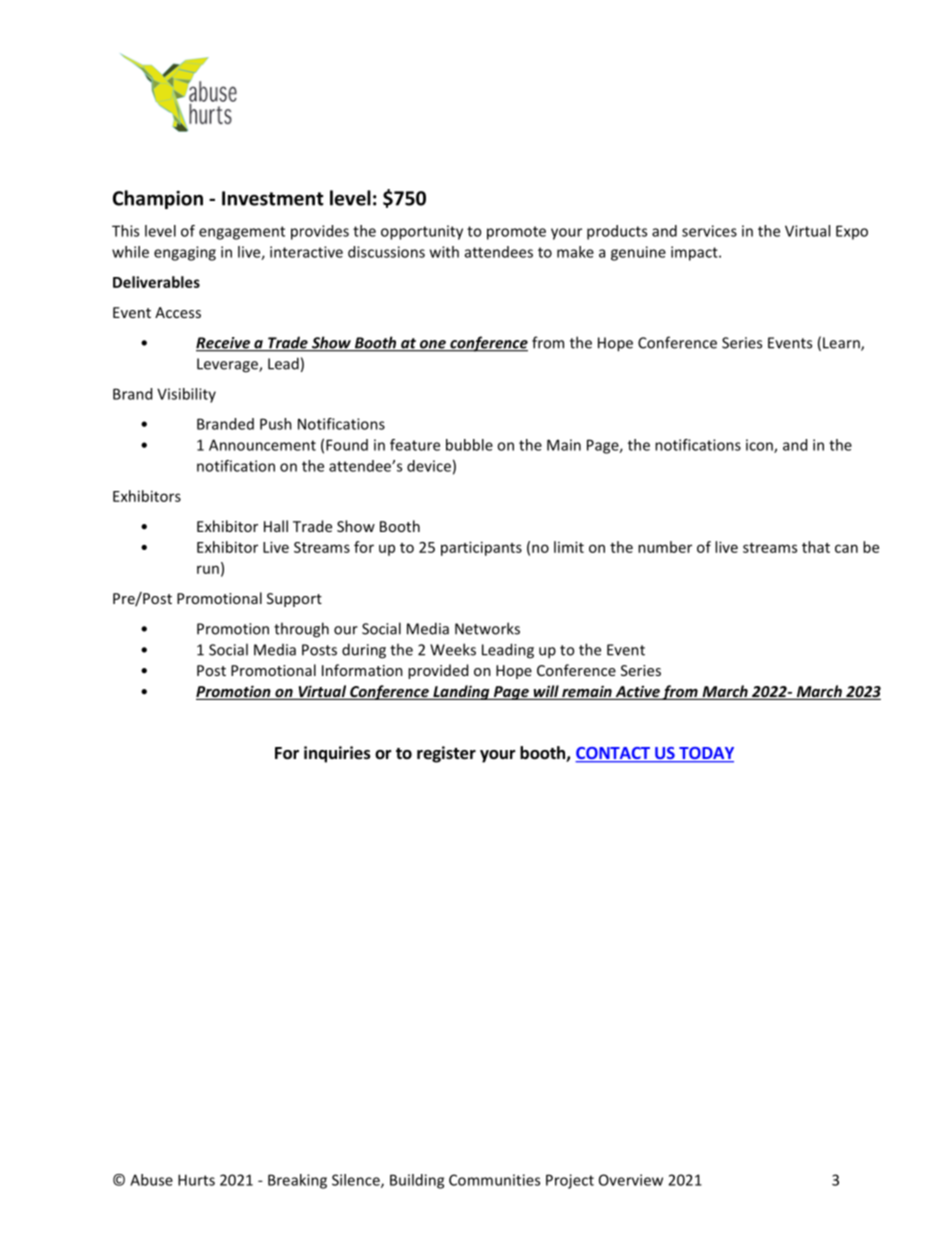 The height and width of the screenshot is (1233, 952). I want to click on TODAY, so click(705, 754).
